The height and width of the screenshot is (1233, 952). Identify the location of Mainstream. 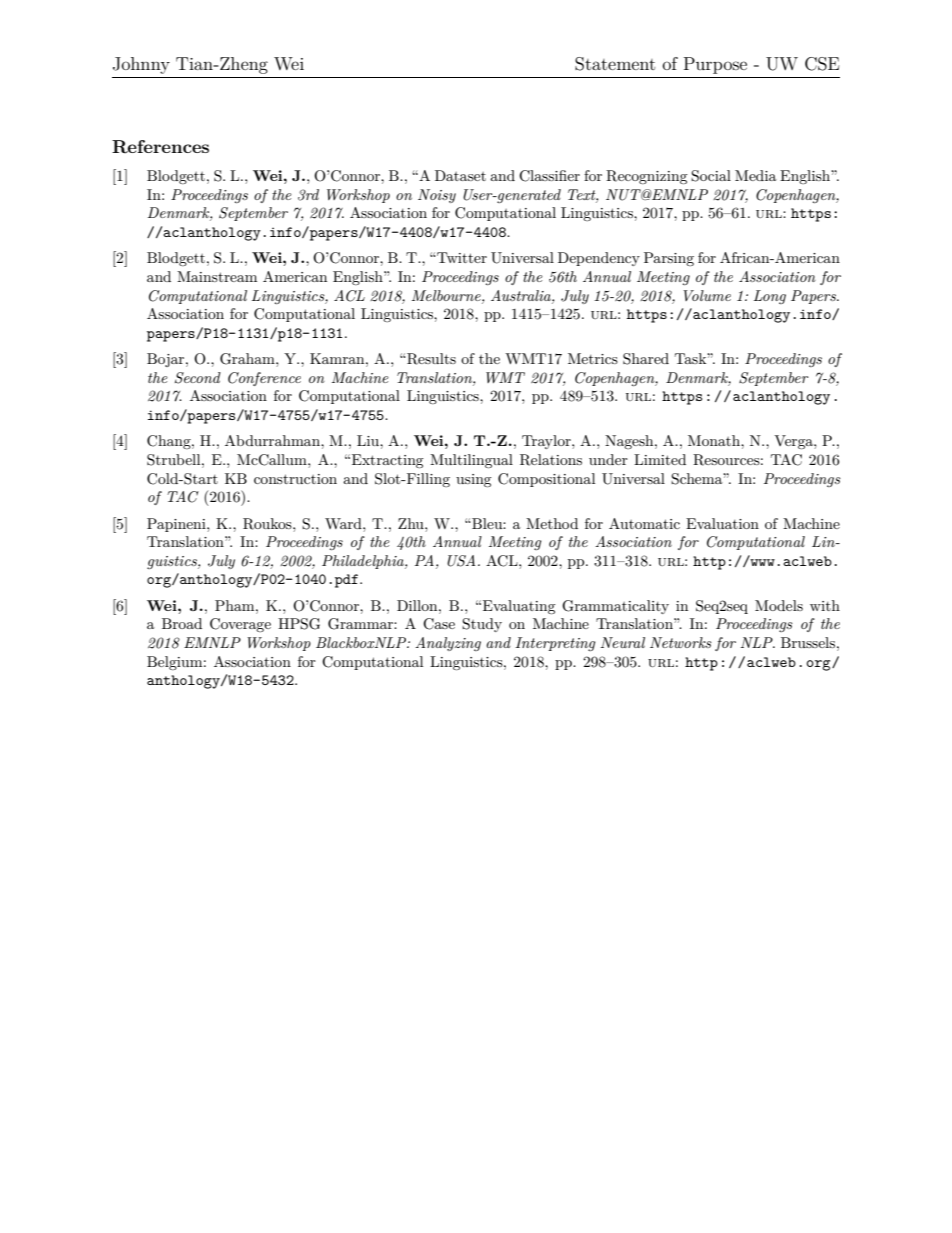
(217, 276).
